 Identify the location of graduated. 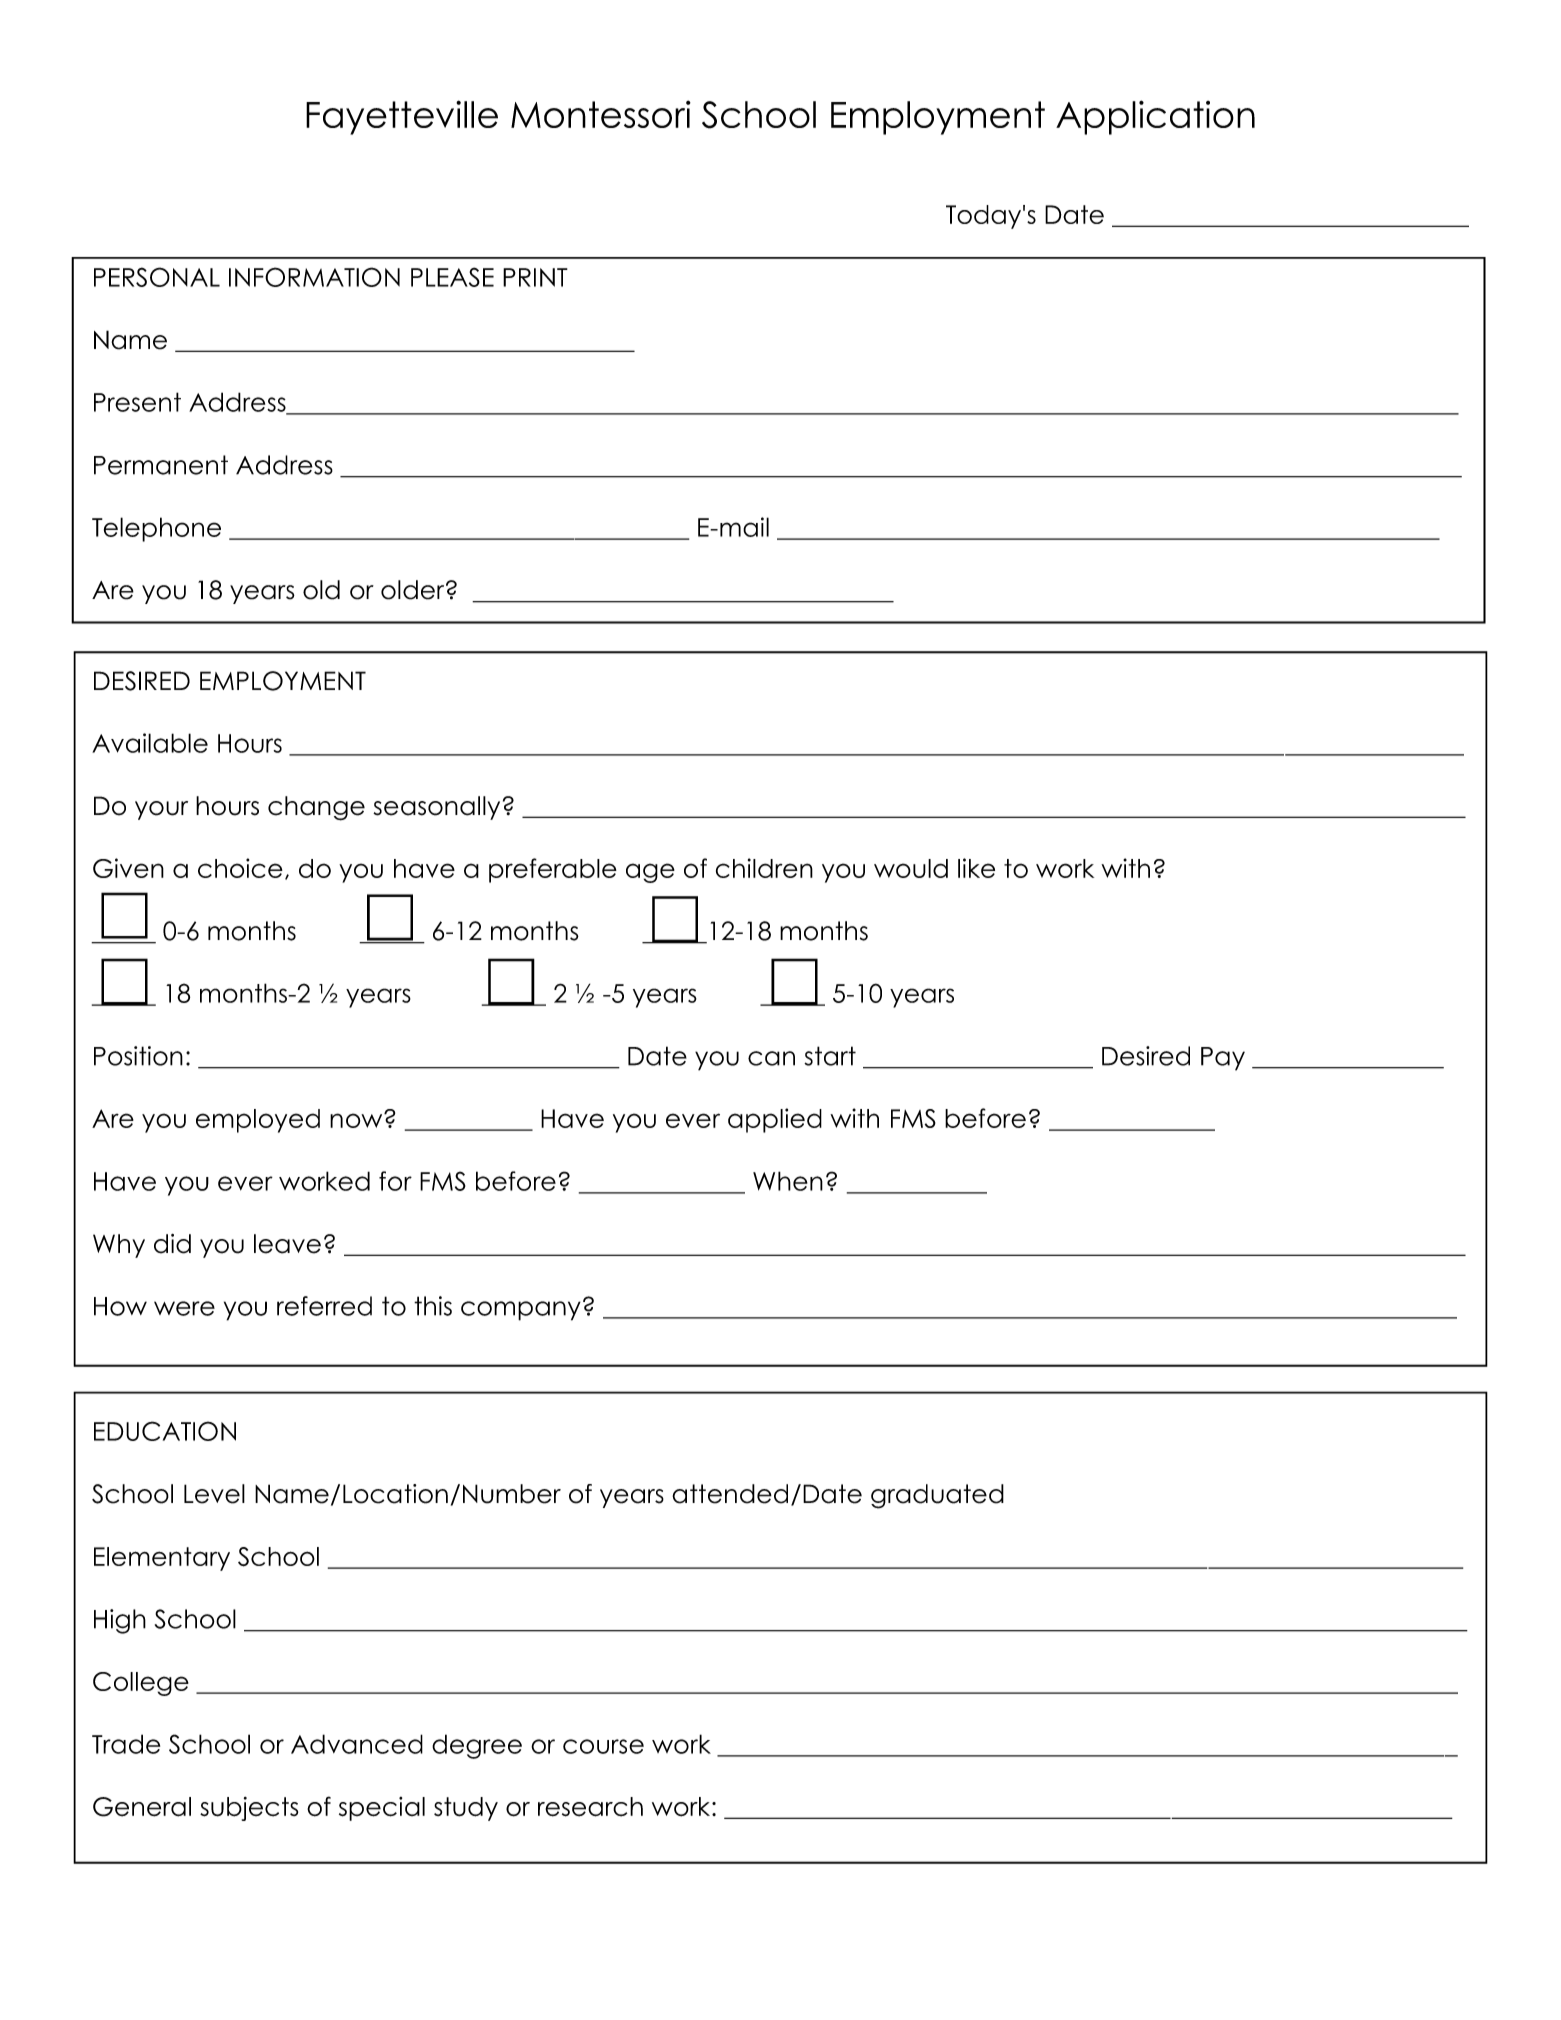
(937, 1496).
